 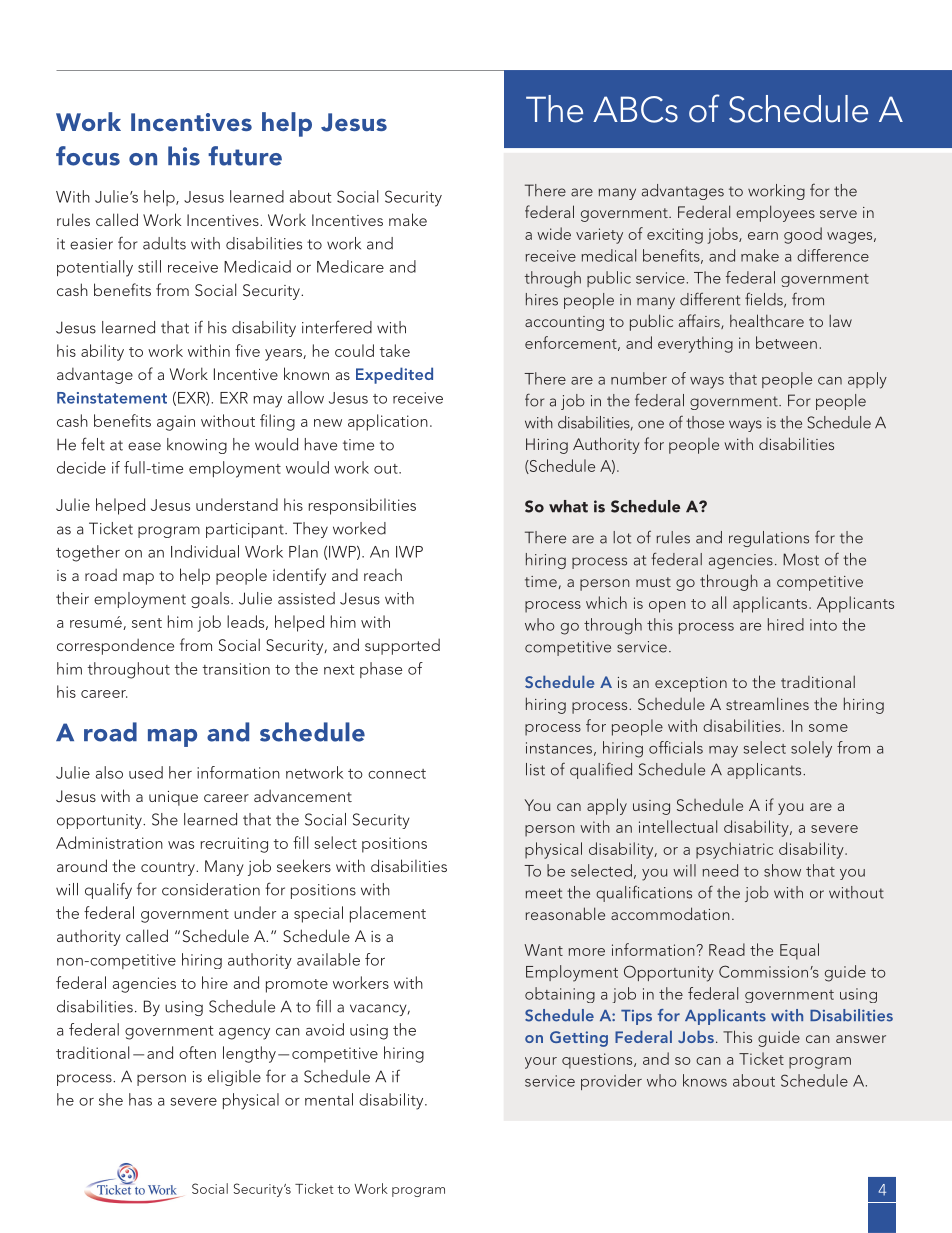 What do you see at coordinates (197, 1052) in the screenshot?
I see `often` at bounding box center [197, 1052].
